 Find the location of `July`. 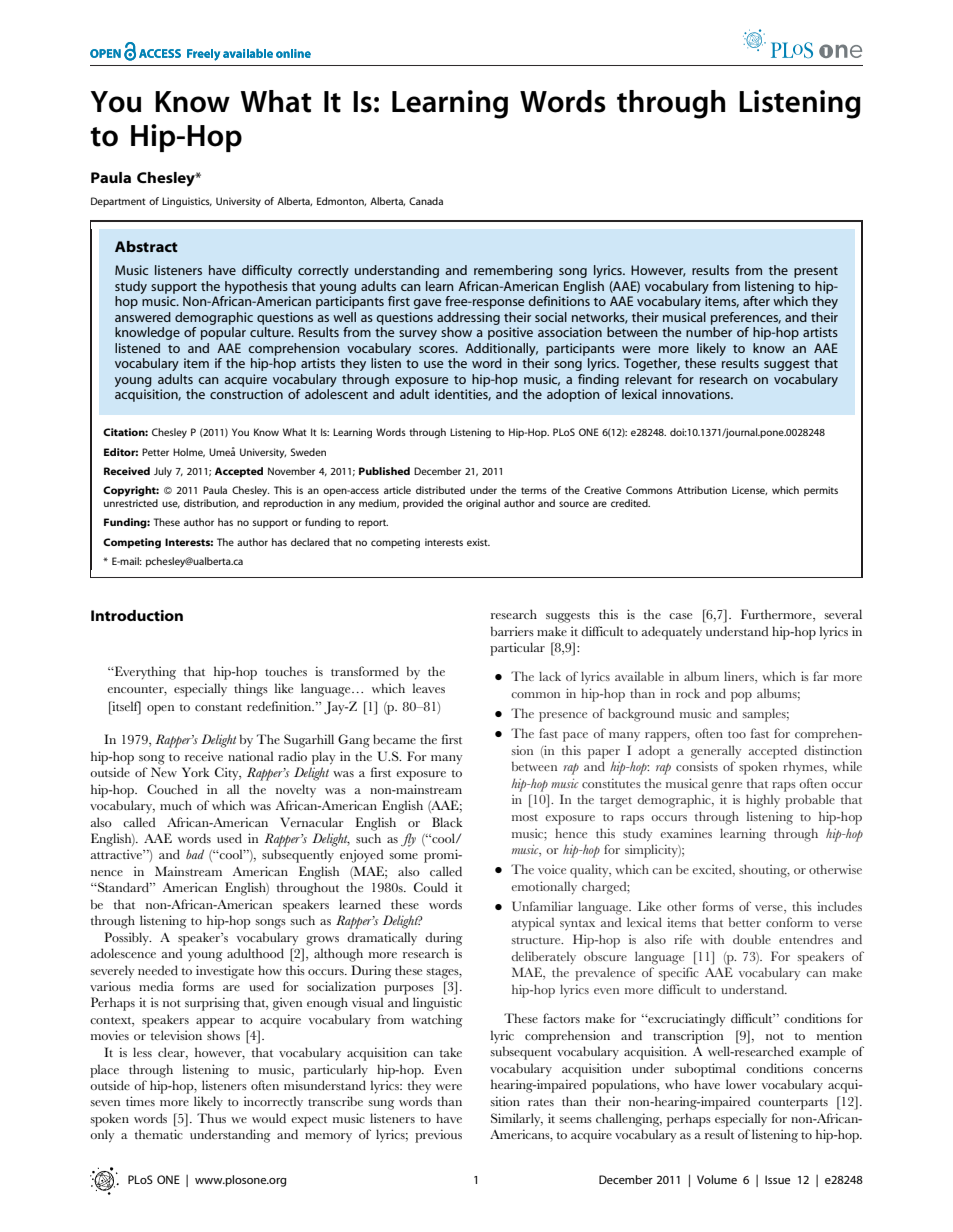

July is located at coordinates (163, 472).
